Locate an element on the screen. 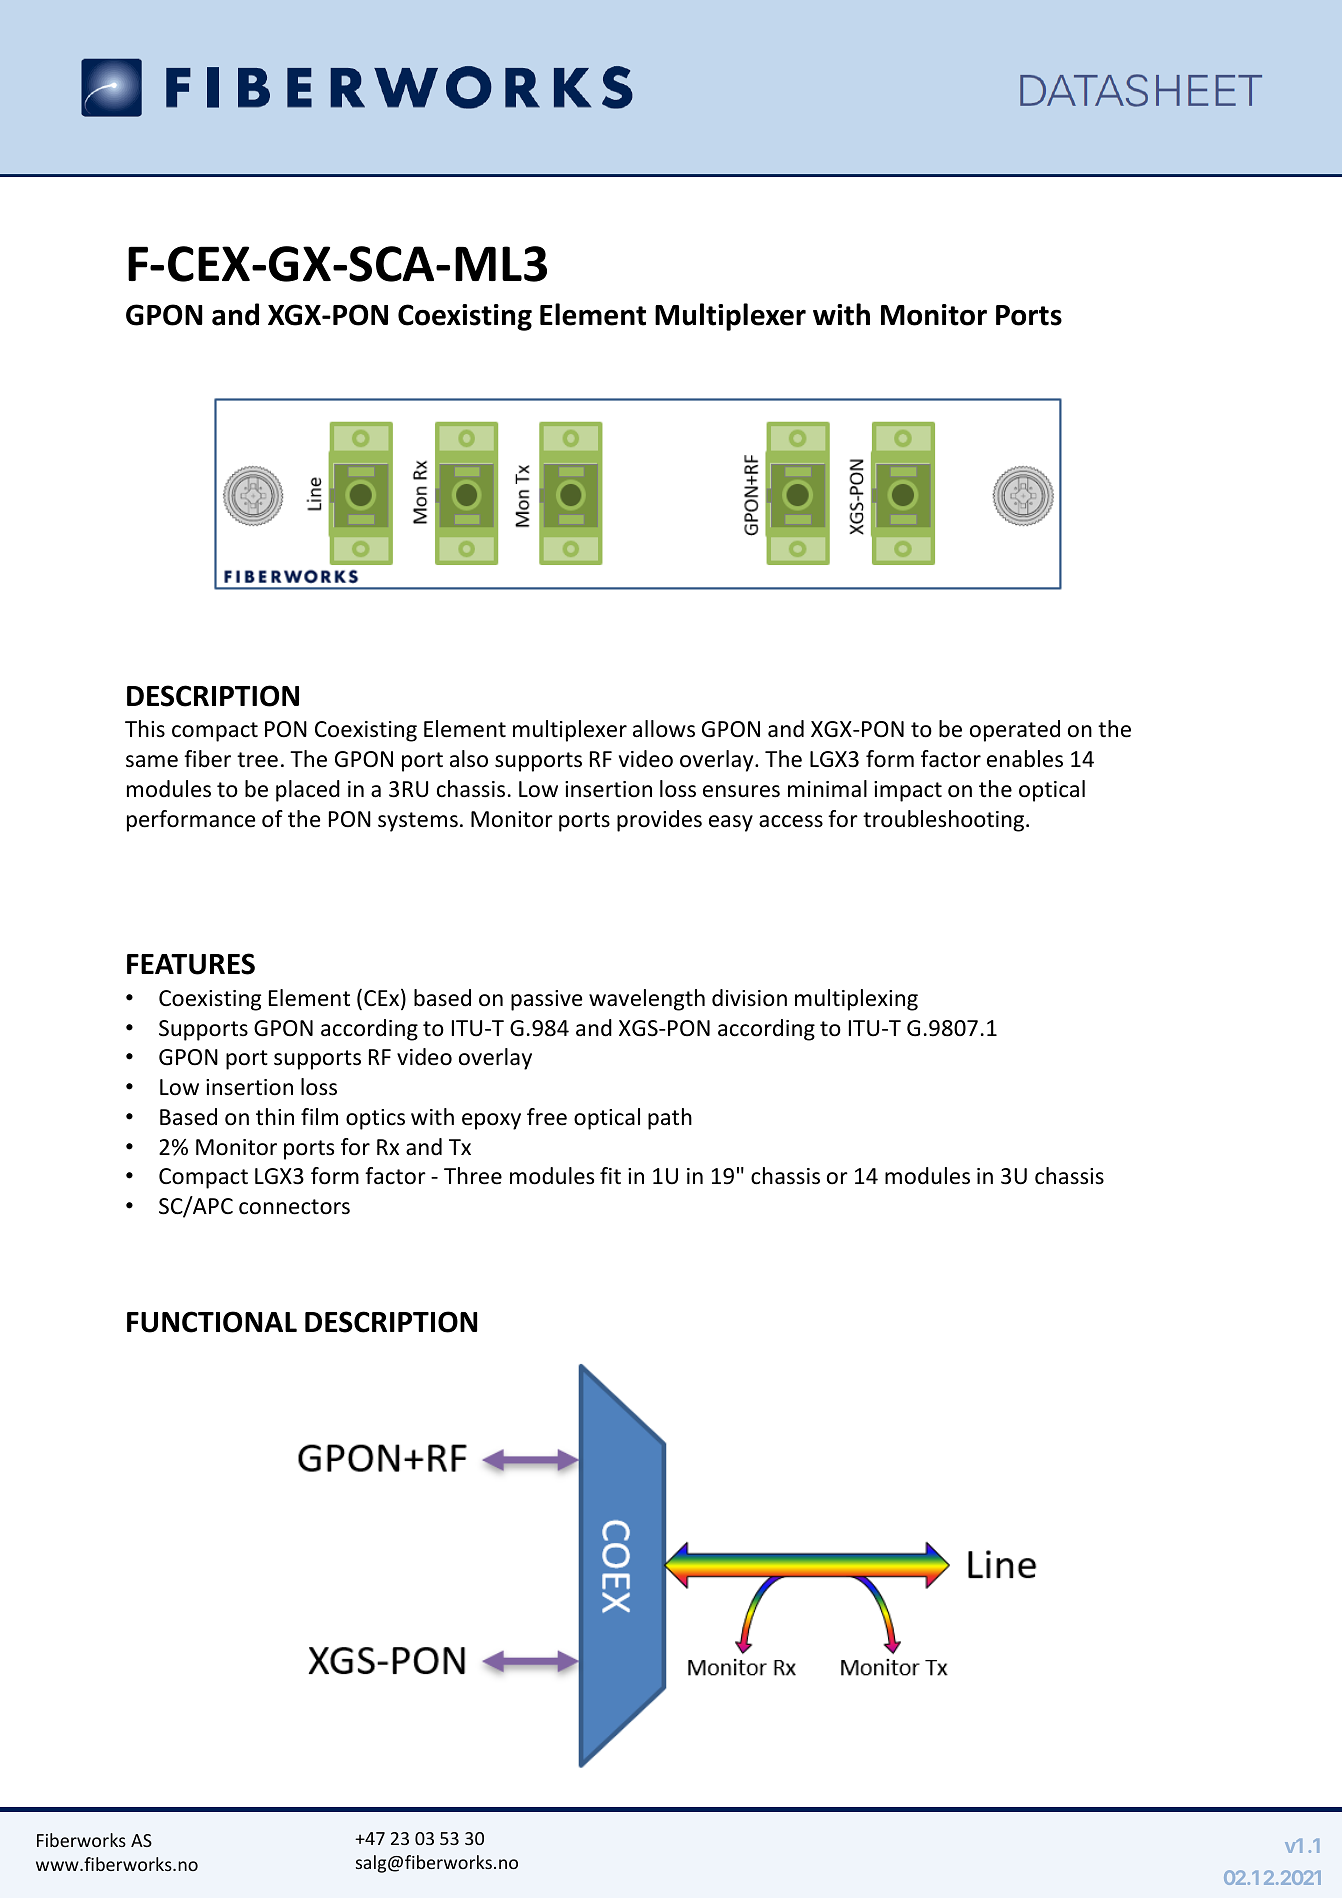  FUNCTIONAL is located at coordinates (212, 1322).
